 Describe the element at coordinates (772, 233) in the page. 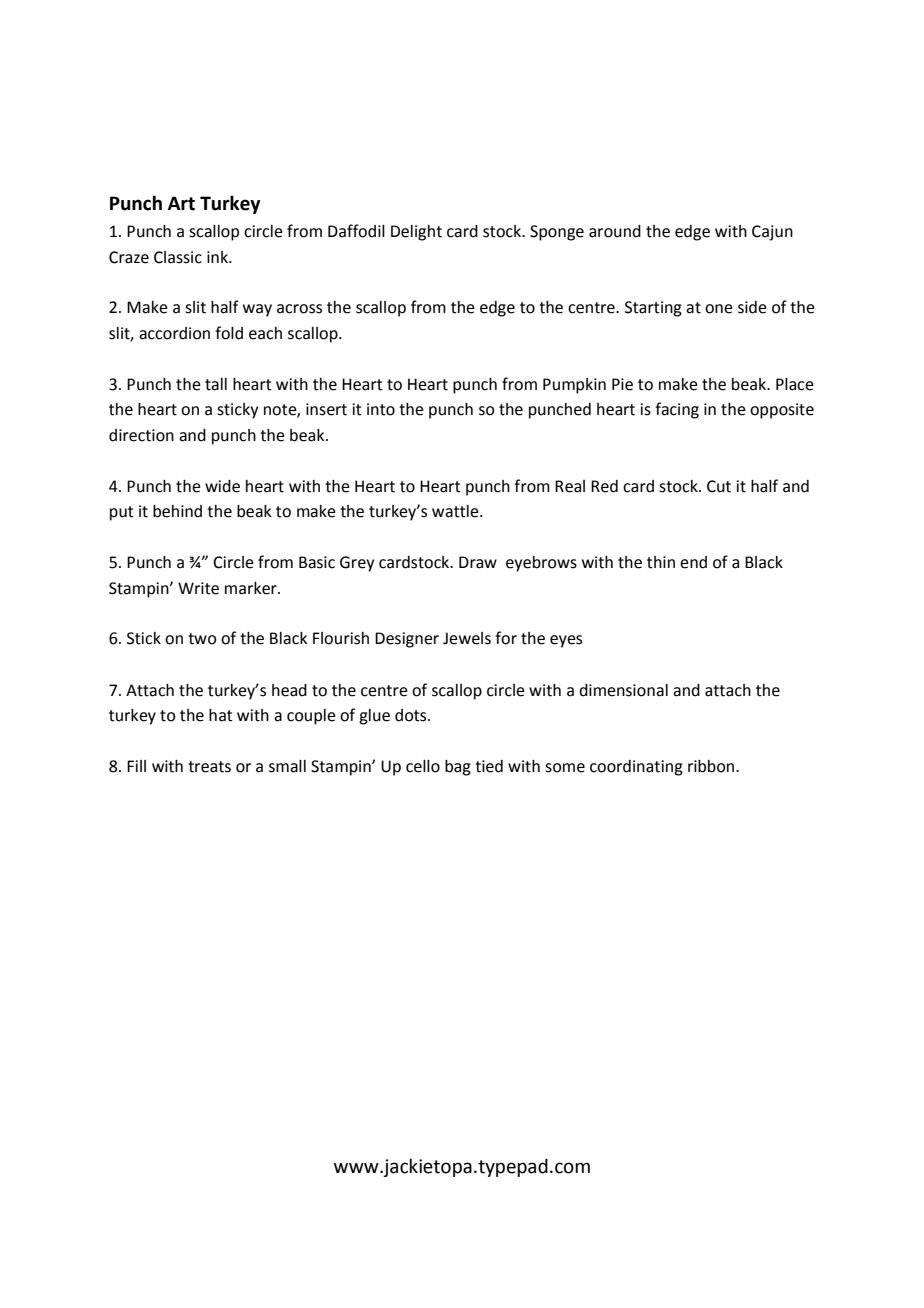

I see `Cajun` at that location.
